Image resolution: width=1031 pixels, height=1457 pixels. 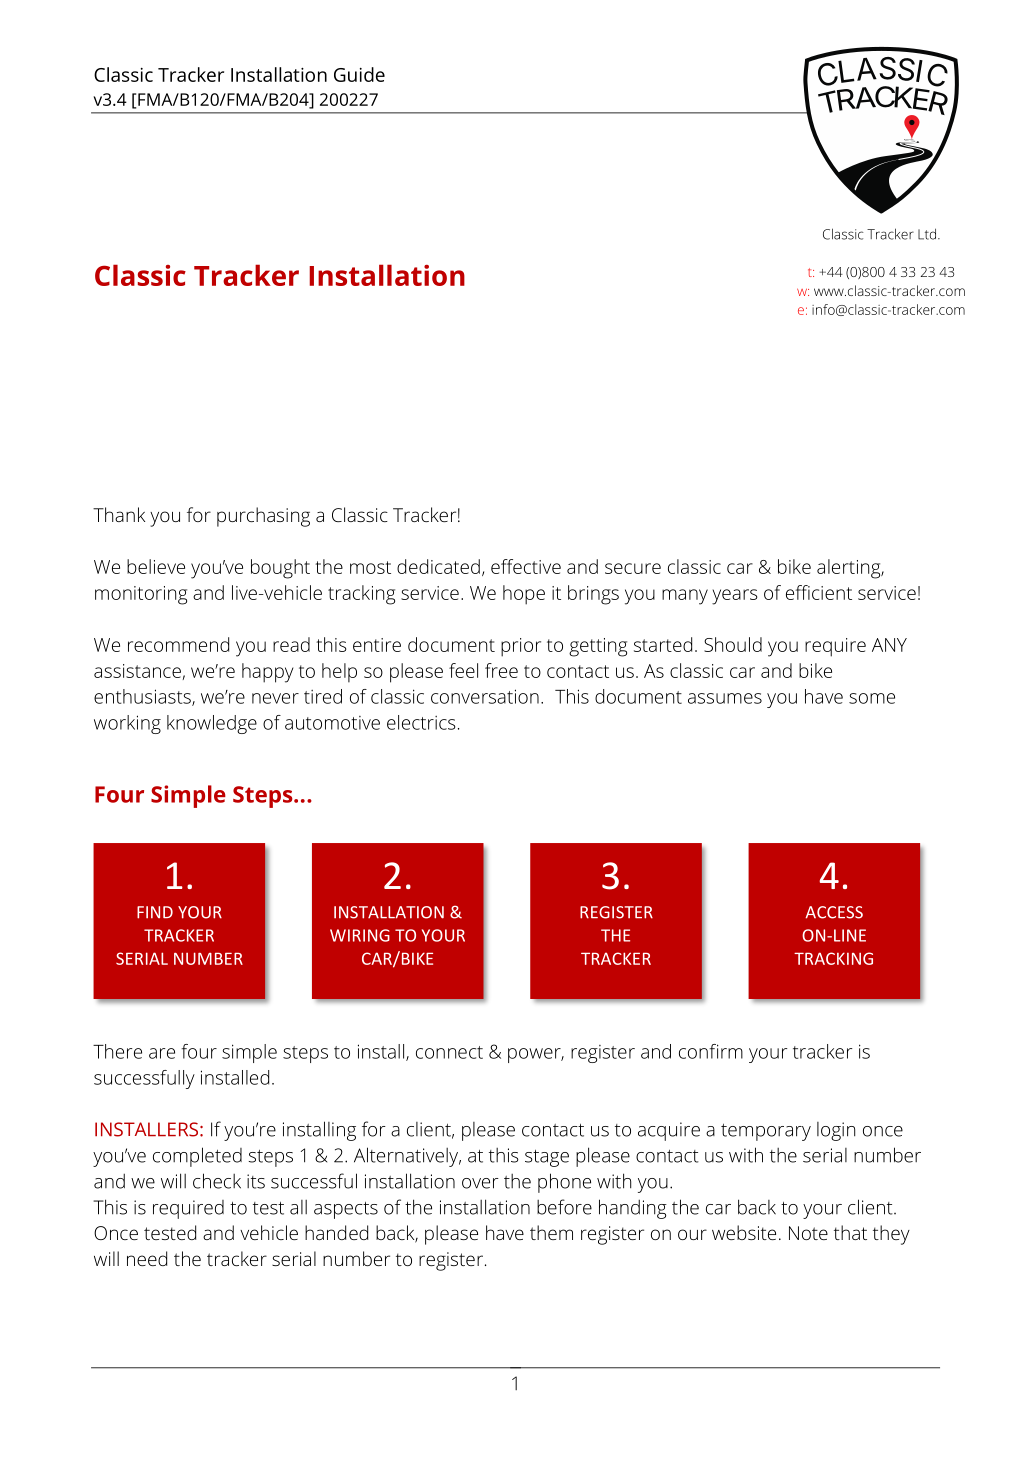 What do you see at coordinates (834, 912) in the image?
I see `ACCESS` at bounding box center [834, 912].
